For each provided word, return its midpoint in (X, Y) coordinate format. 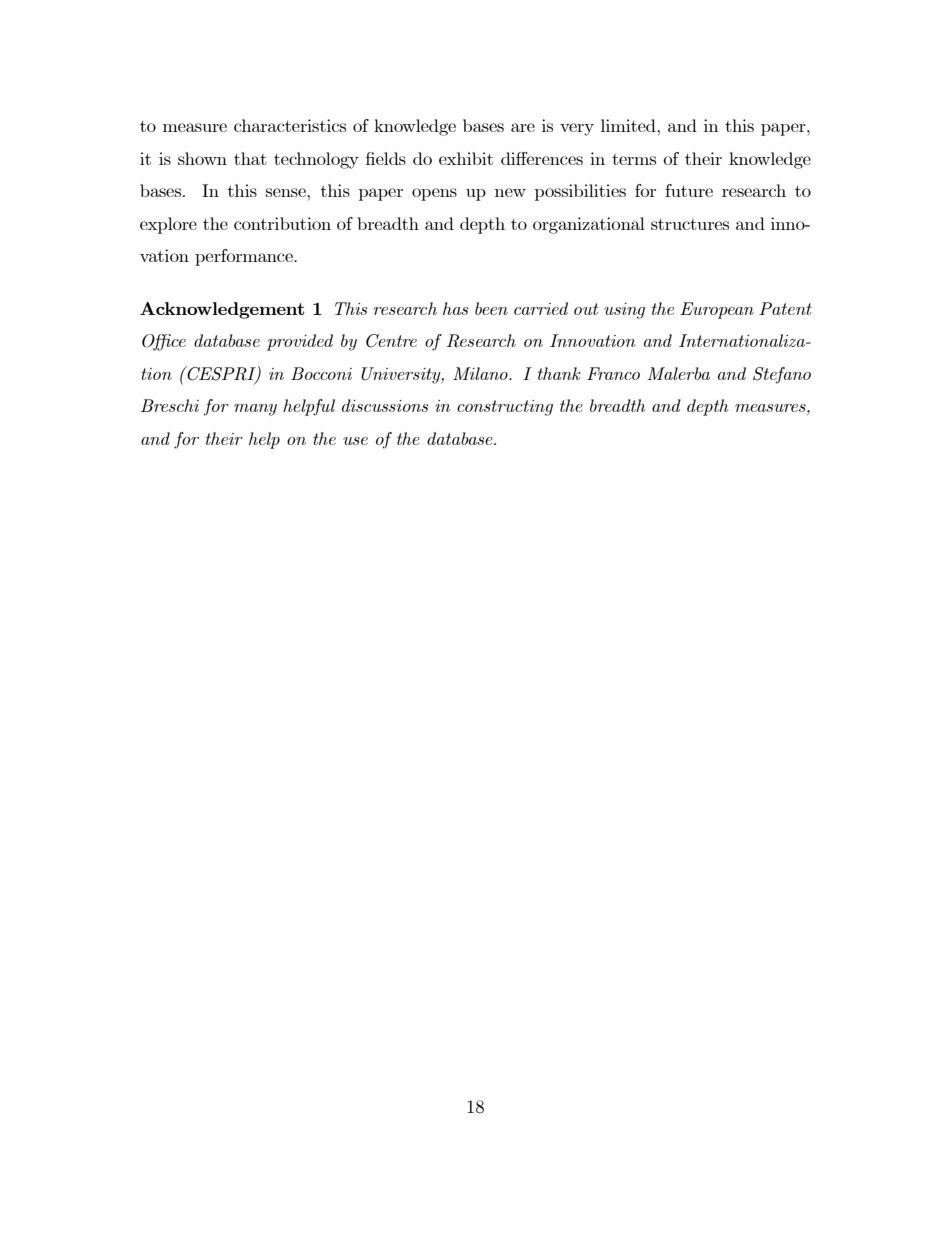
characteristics (290, 125)
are (523, 127)
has (455, 308)
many (255, 410)
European (717, 310)
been (491, 308)
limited (629, 125)
